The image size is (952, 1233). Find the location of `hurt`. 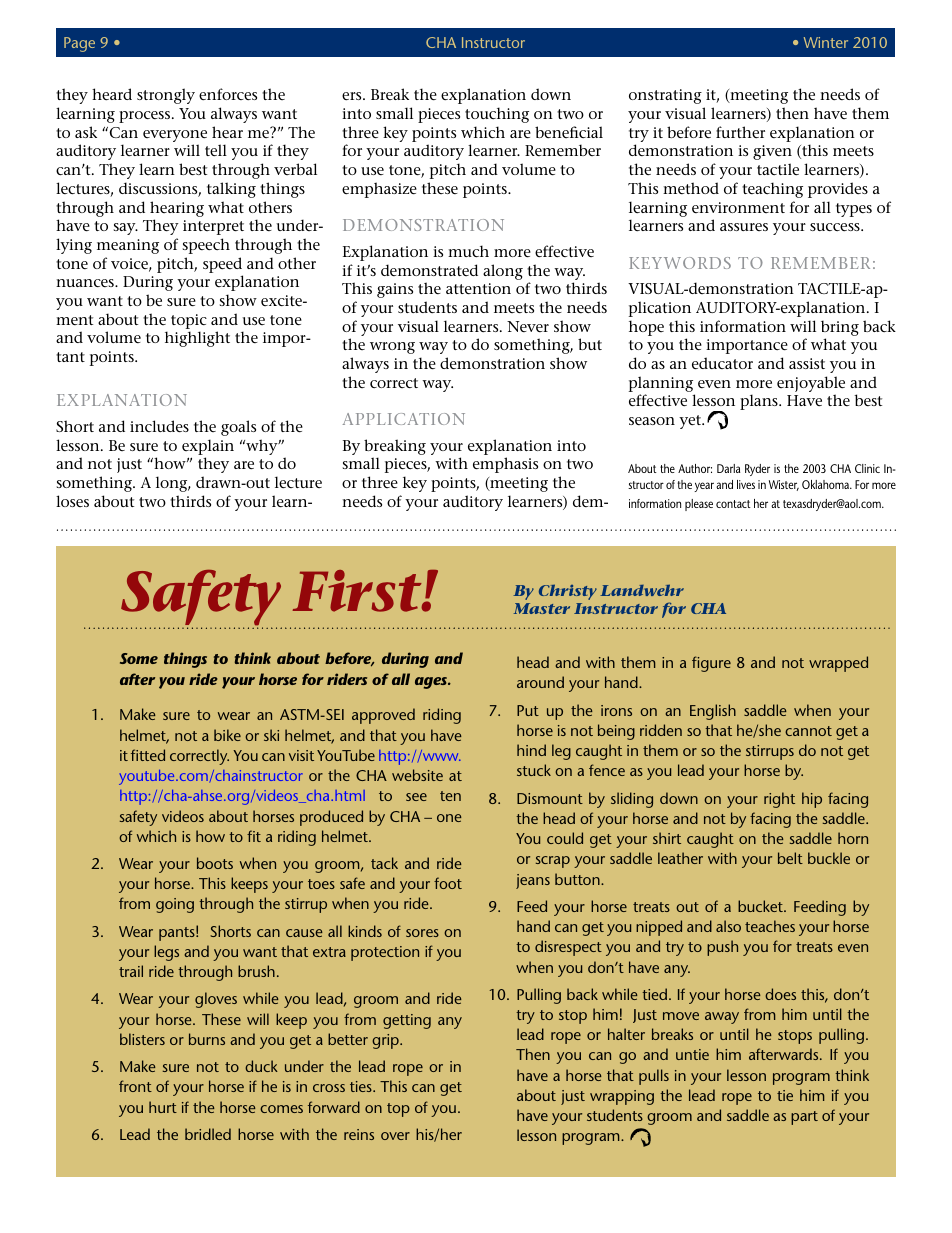

hurt is located at coordinates (163, 1107).
